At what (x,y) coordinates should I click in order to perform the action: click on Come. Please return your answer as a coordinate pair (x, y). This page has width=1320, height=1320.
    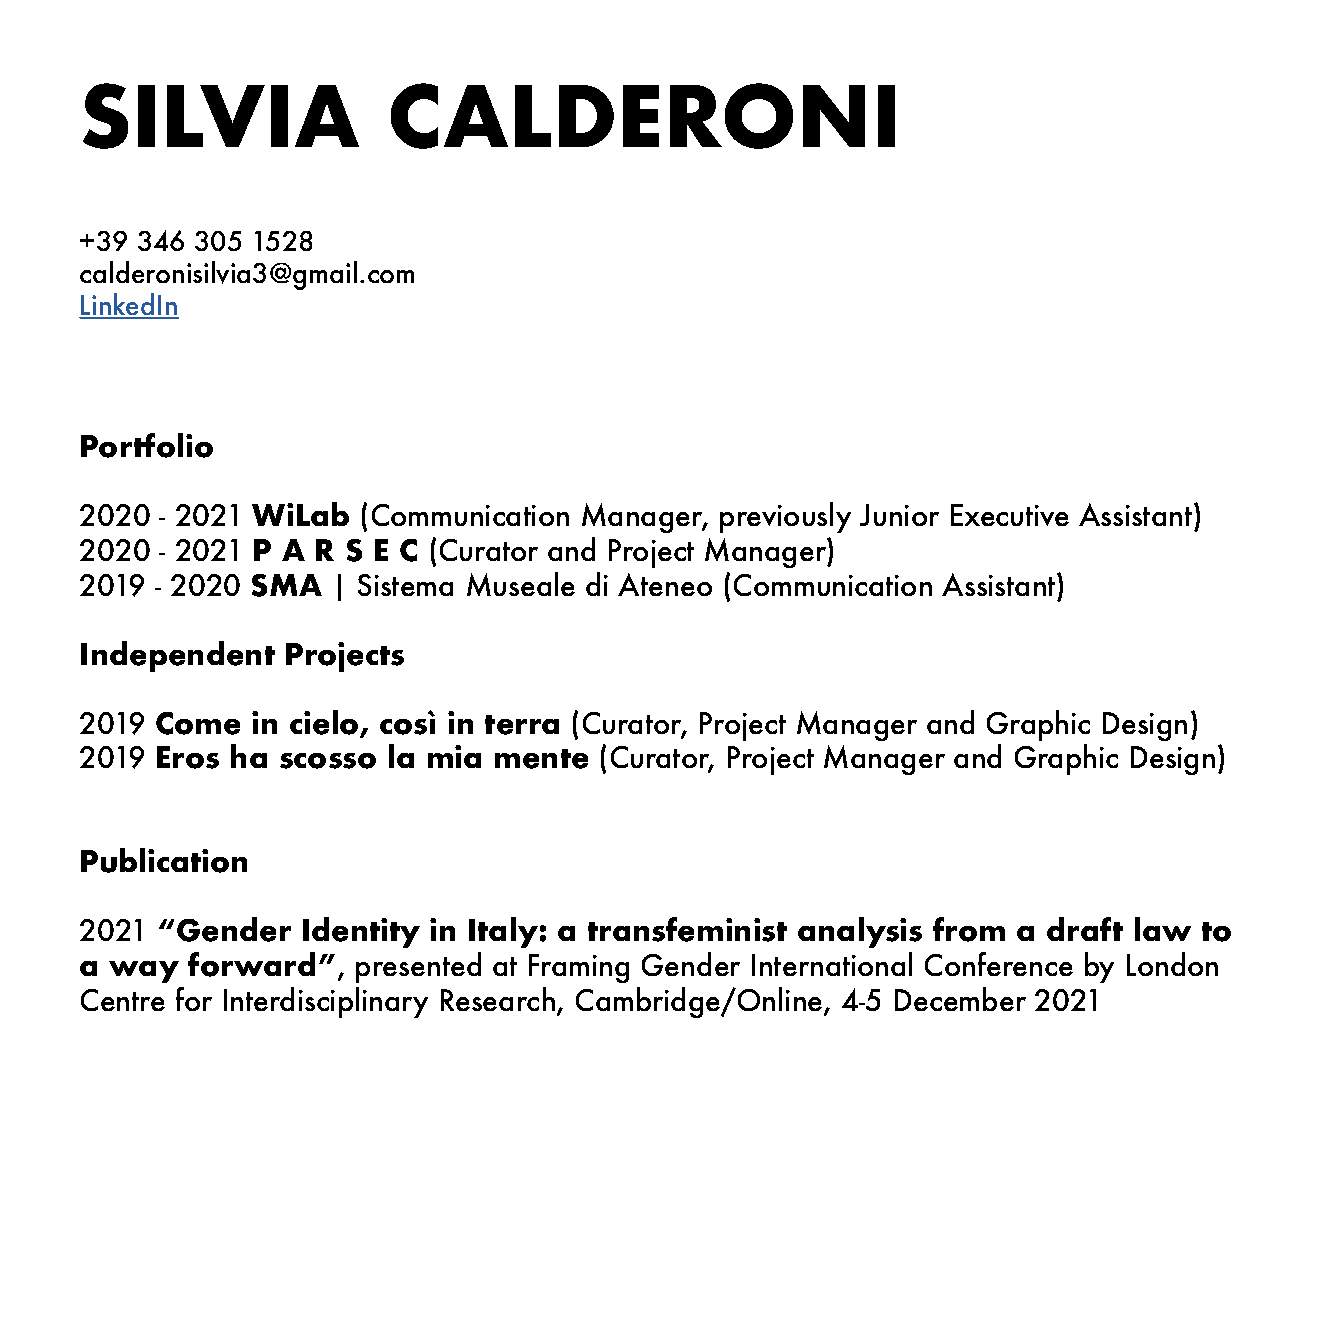
    Looking at the image, I should click on (198, 723).
